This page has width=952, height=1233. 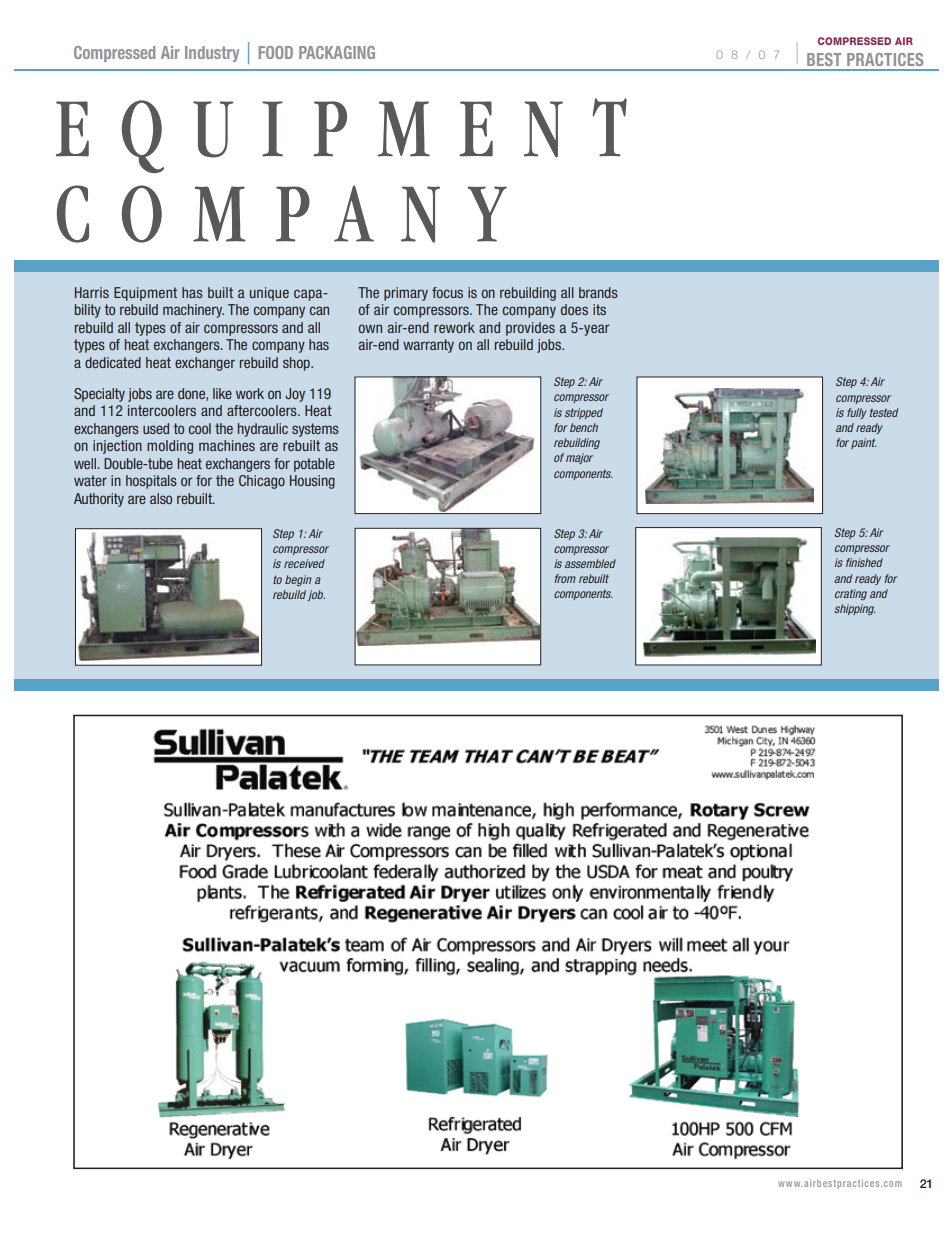 I want to click on like, so click(x=222, y=393).
